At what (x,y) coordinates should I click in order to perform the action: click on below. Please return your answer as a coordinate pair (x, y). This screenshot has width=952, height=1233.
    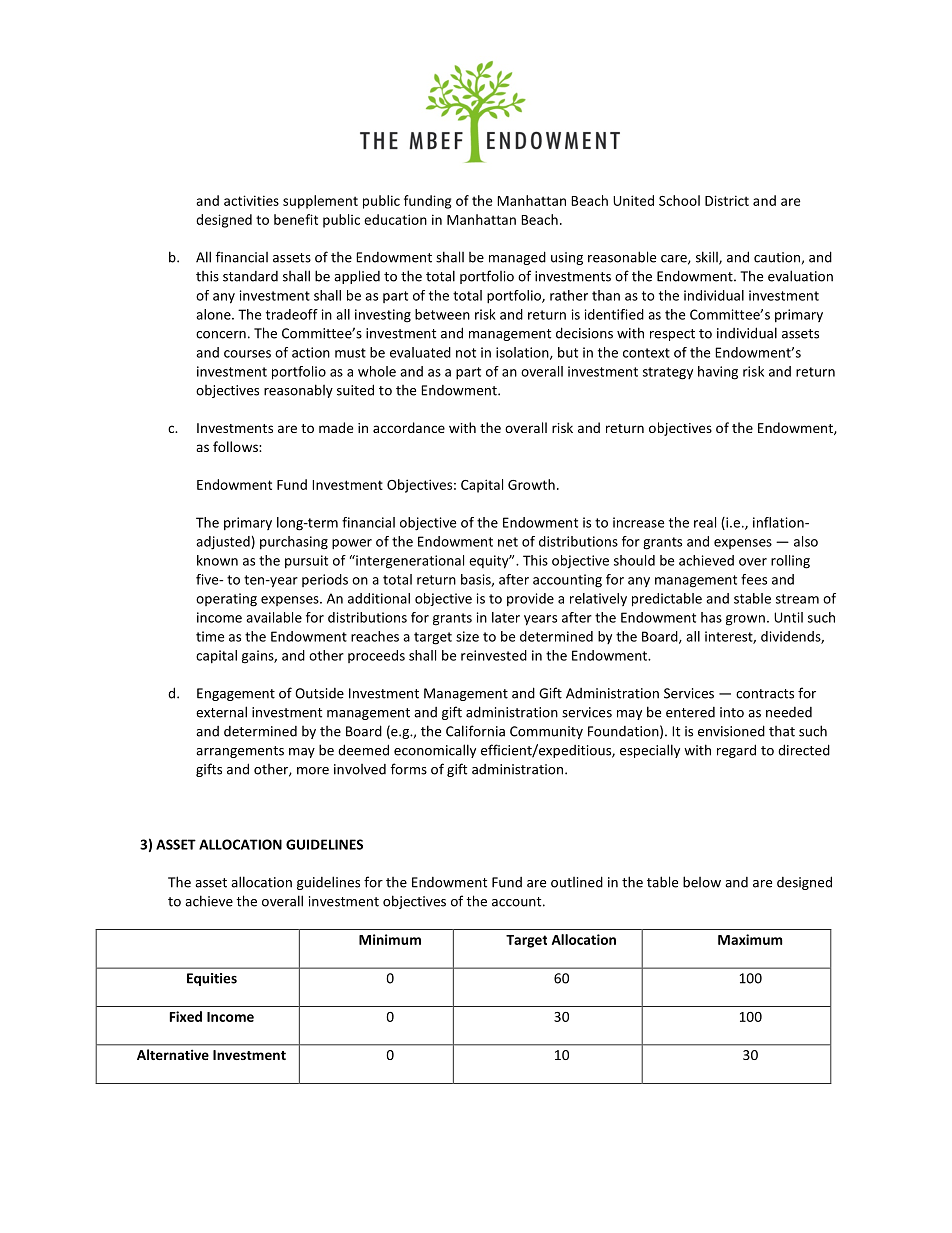
    Looking at the image, I should click on (702, 882).
